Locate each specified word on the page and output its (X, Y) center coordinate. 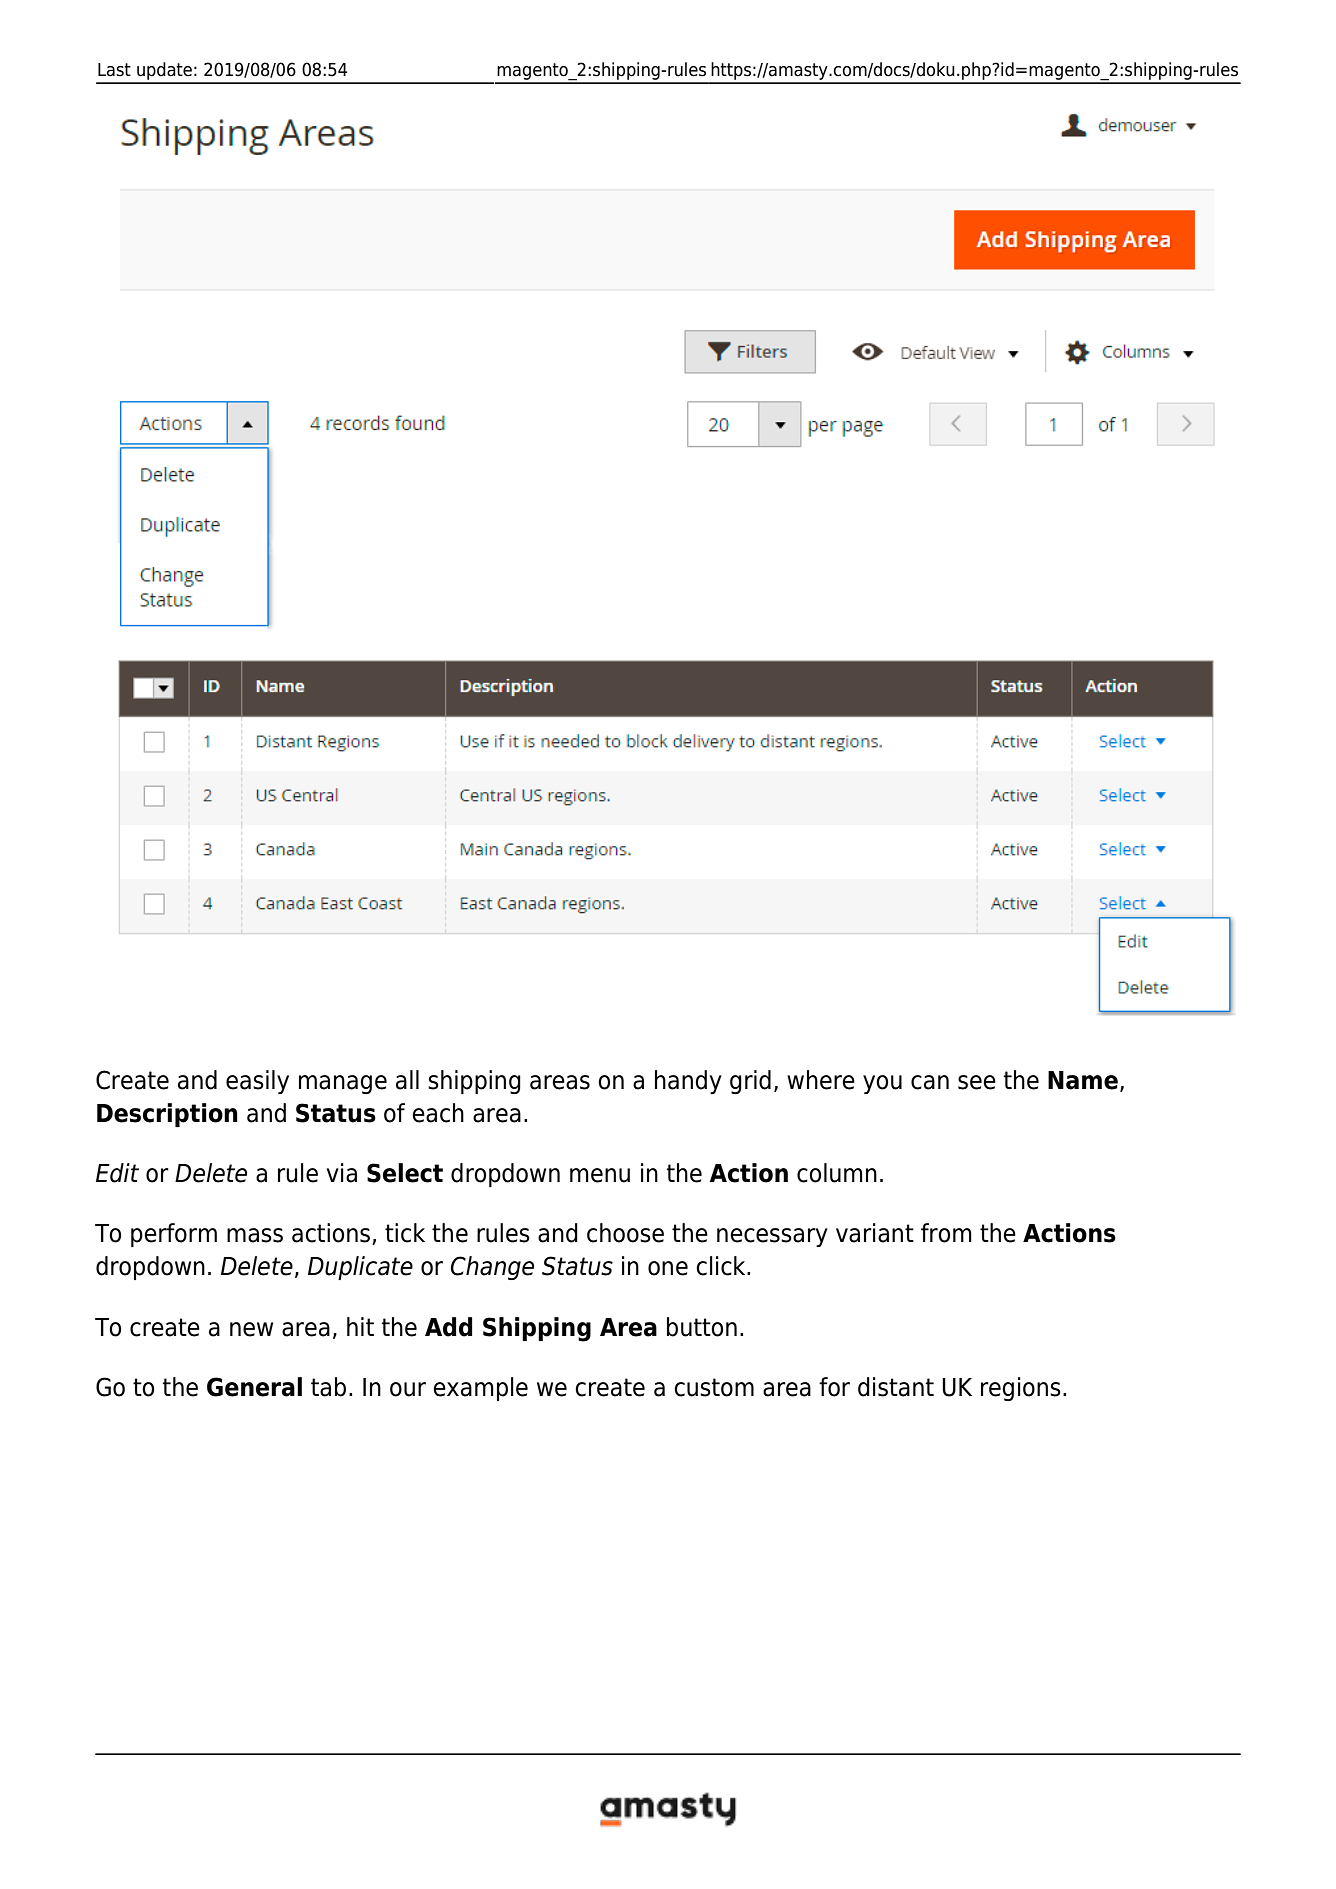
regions (1021, 1389)
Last (114, 70)
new (251, 1329)
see (977, 1082)
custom (714, 1387)
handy (688, 1082)
